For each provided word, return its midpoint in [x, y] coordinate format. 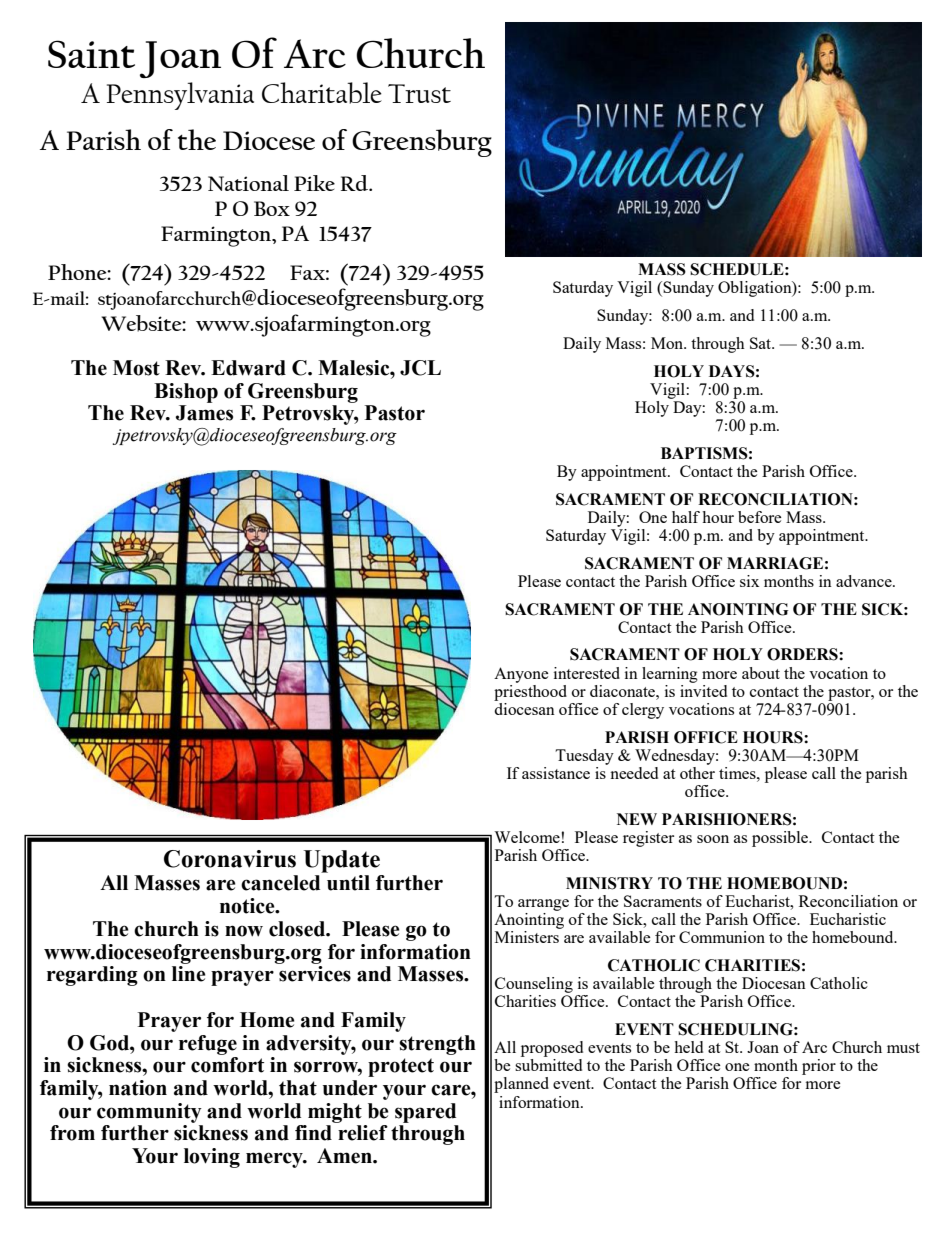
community [149, 1113]
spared [425, 1113]
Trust [419, 93]
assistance [556, 773]
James [204, 413]
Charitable [322, 93]
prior [819, 1067]
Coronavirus [230, 859]
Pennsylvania [180, 96]
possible [781, 839]
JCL [420, 368]
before [760, 517]
